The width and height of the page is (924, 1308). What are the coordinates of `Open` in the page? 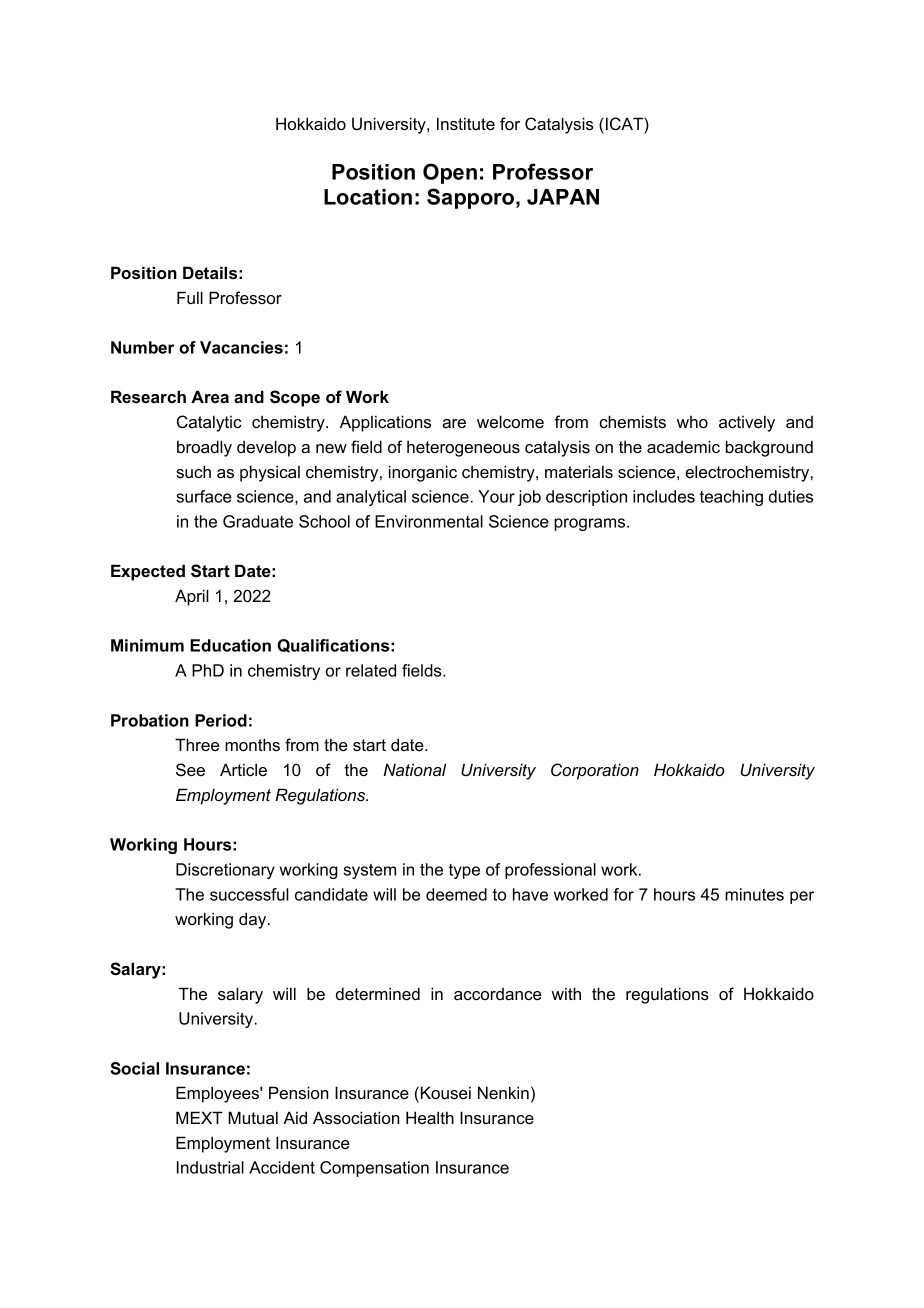 It's located at (450, 173).
